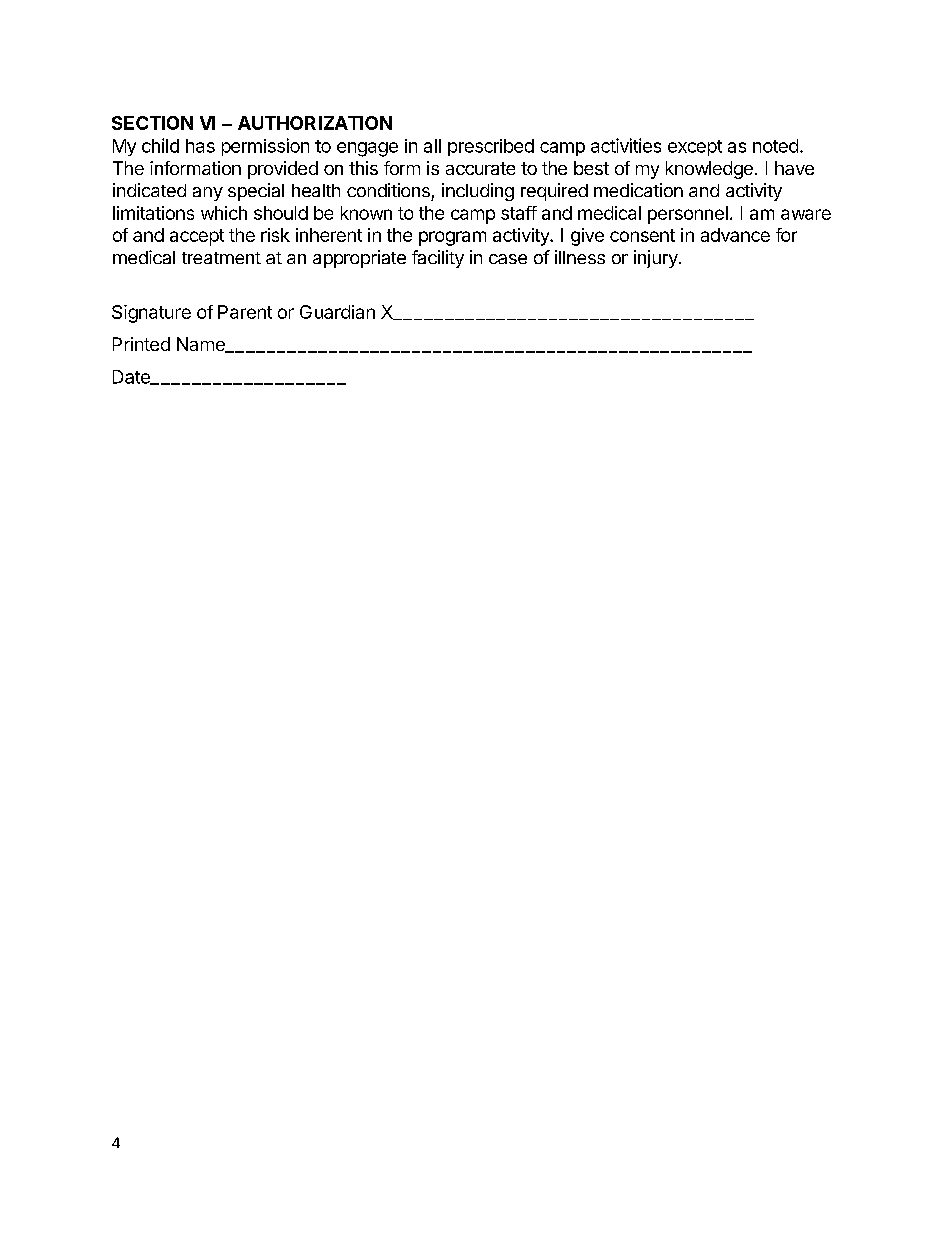 Image resolution: width=952 pixels, height=1233 pixels. I want to click on Guardian, so click(337, 312).
